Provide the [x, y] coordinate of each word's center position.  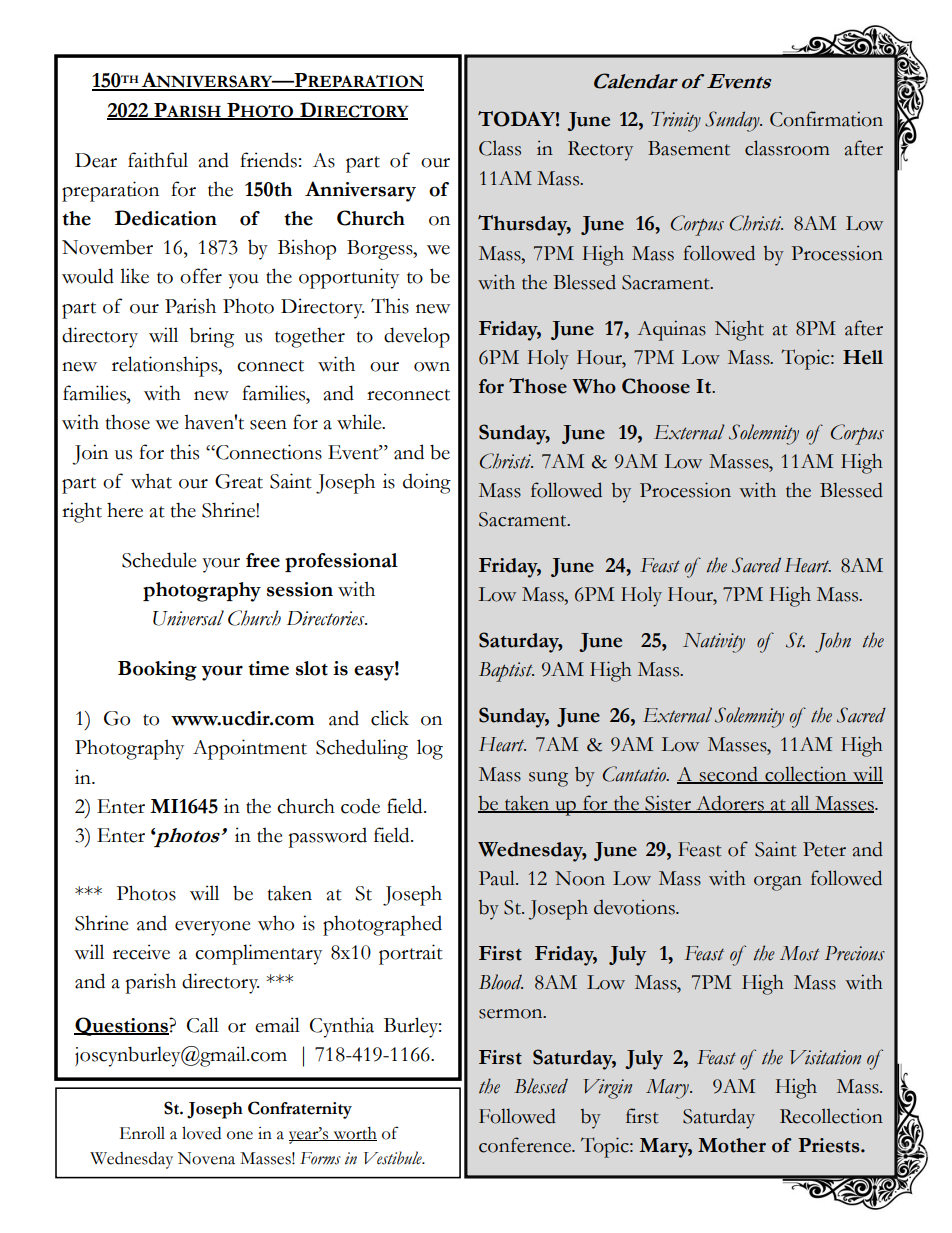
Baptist [506, 672]
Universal [188, 618]
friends [268, 160]
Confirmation [826, 119]
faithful [158, 160]
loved [201, 1133]
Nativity [714, 643]
